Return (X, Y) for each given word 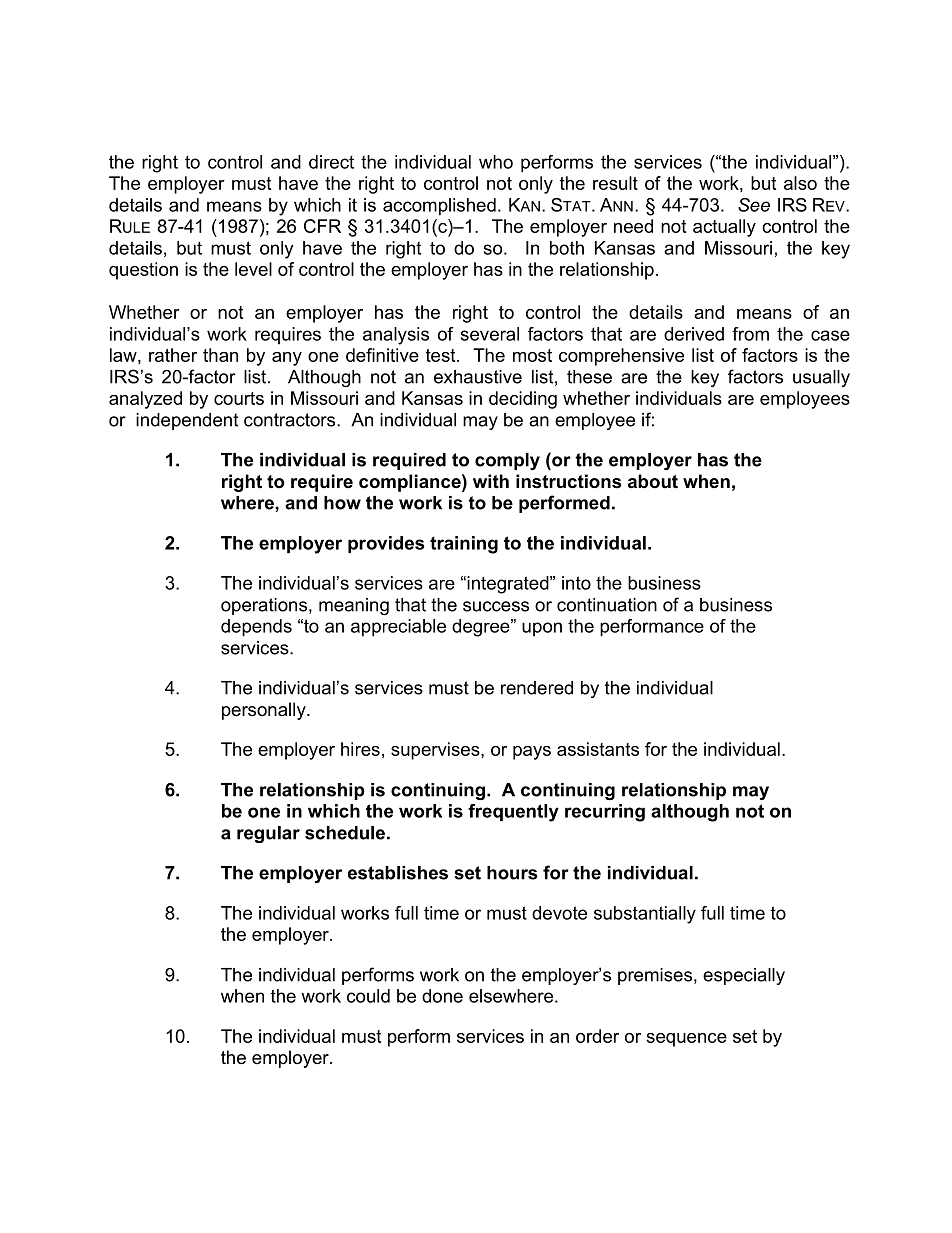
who (496, 162)
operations (265, 606)
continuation (607, 605)
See (754, 205)
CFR (322, 226)
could (368, 996)
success (496, 606)
